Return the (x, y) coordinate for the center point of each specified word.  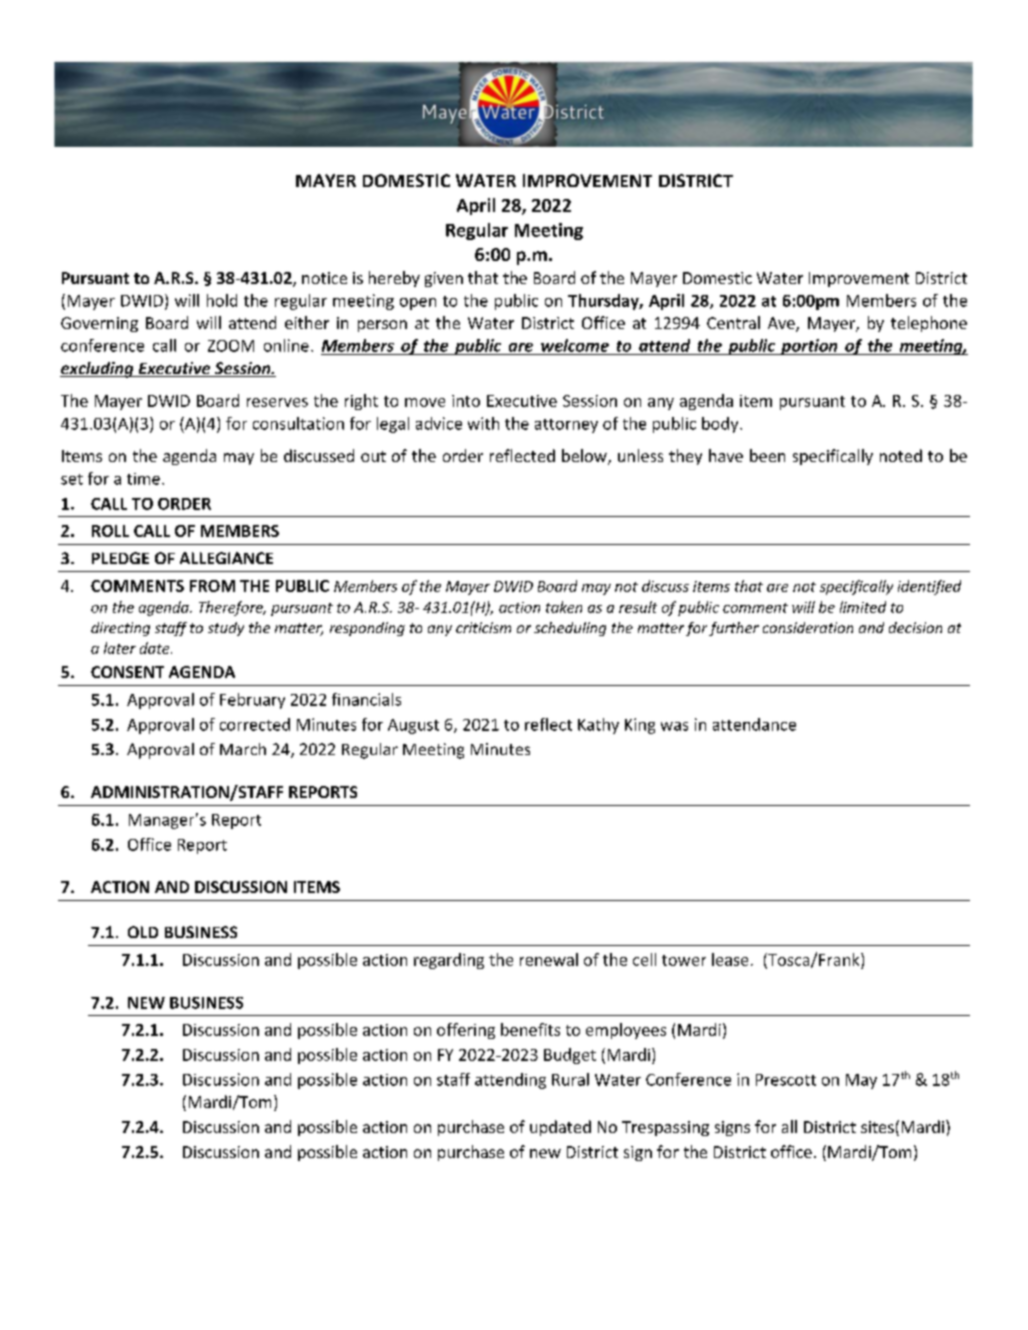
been (767, 455)
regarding (449, 961)
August (413, 726)
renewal (549, 959)
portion (809, 347)
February (252, 701)
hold (222, 300)
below (585, 457)
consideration (808, 627)
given (444, 279)
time (143, 479)
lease (730, 959)
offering (466, 1031)
